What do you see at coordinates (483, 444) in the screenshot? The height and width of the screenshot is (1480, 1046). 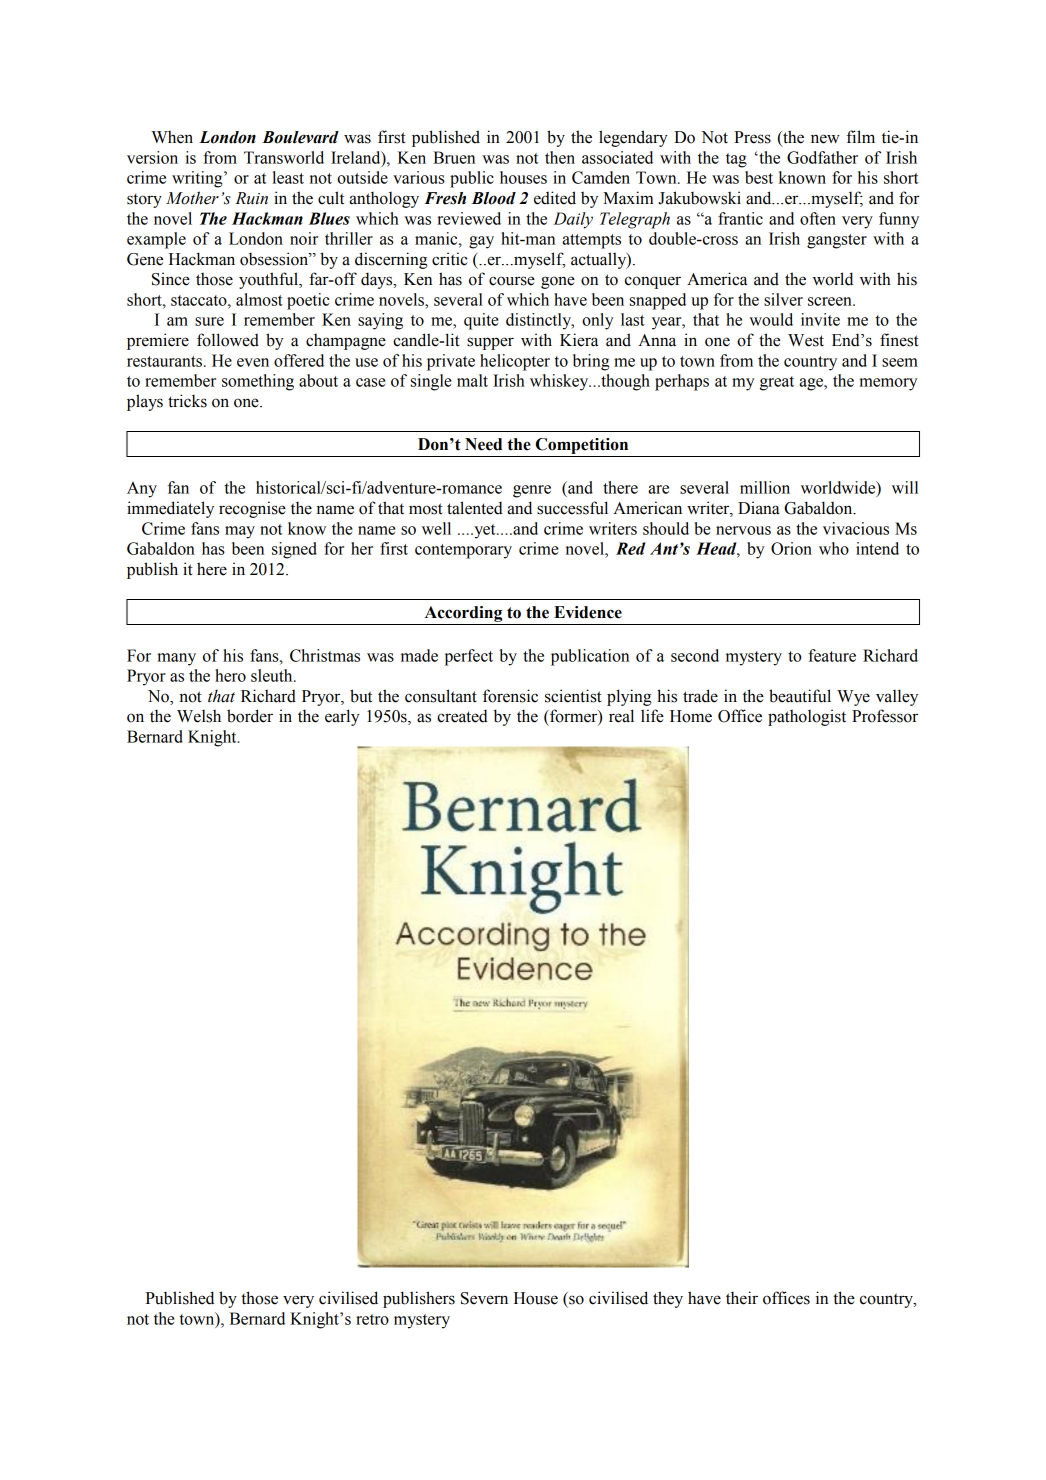 I see `Need` at bounding box center [483, 444].
